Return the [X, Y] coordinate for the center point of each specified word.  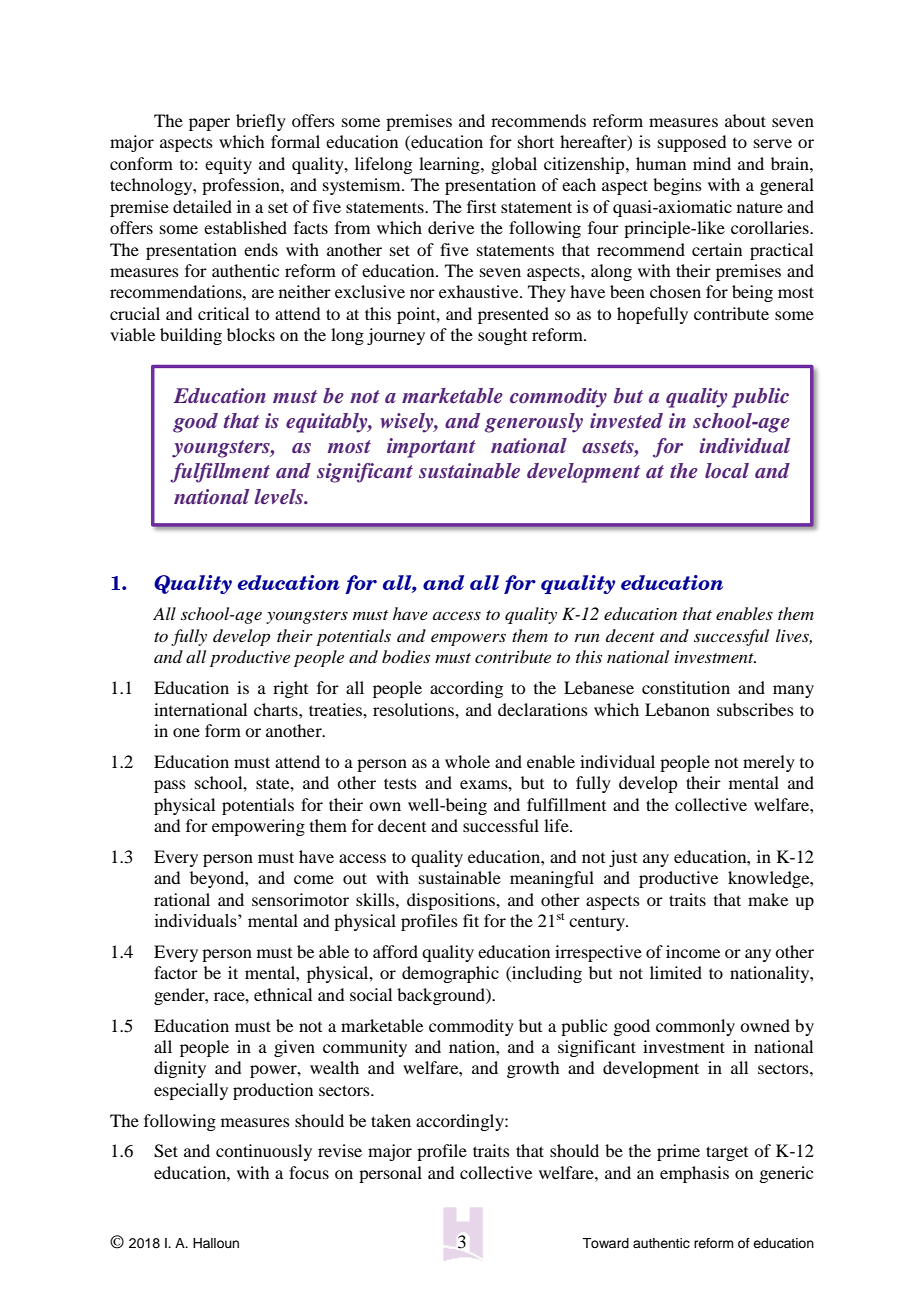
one [186, 732]
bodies [406, 656]
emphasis [694, 1174]
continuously [264, 1152]
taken [391, 1120]
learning [450, 165]
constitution [686, 687]
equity [228, 165]
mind [712, 163]
